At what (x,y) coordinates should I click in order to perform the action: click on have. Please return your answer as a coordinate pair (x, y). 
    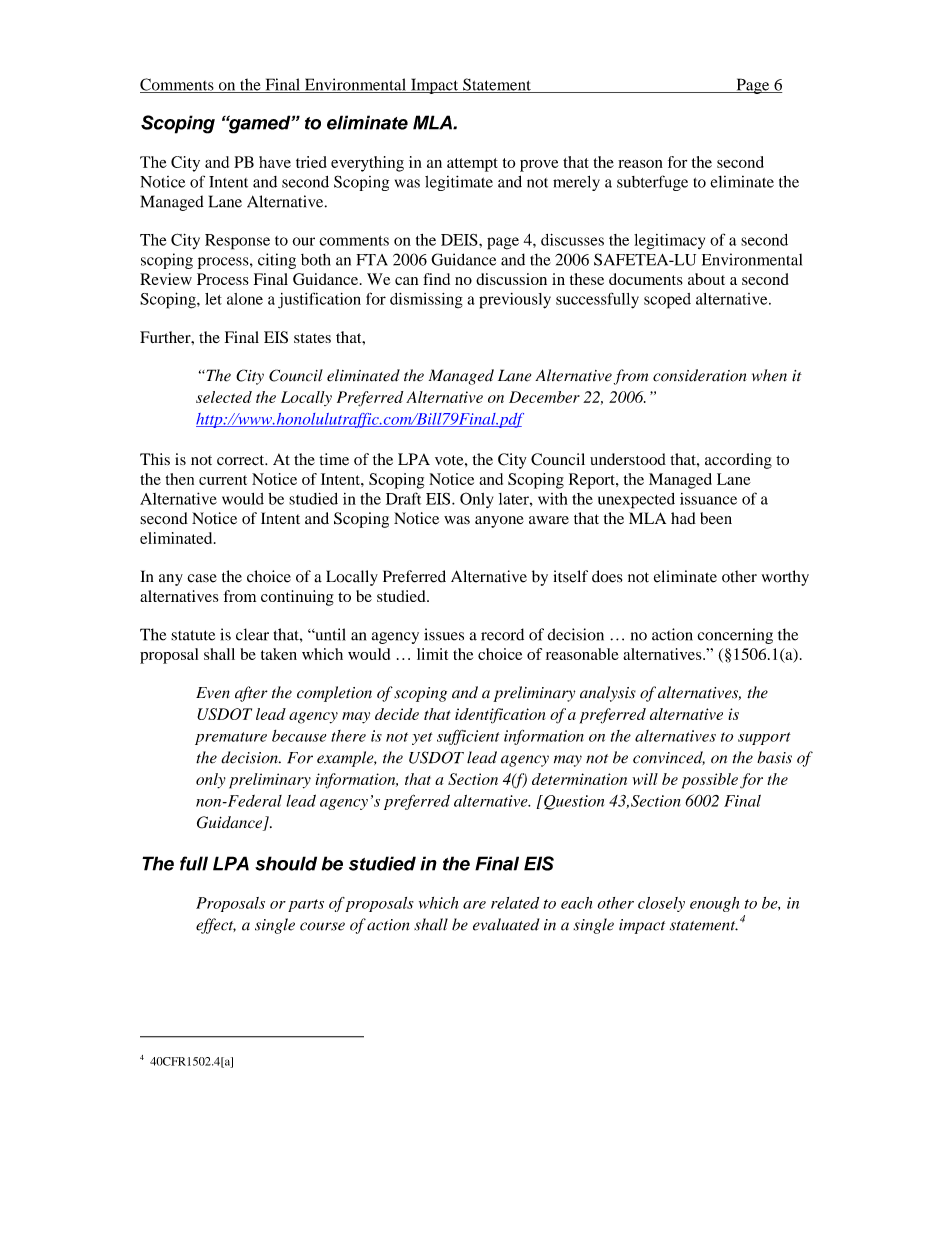
    Looking at the image, I should click on (275, 162).
